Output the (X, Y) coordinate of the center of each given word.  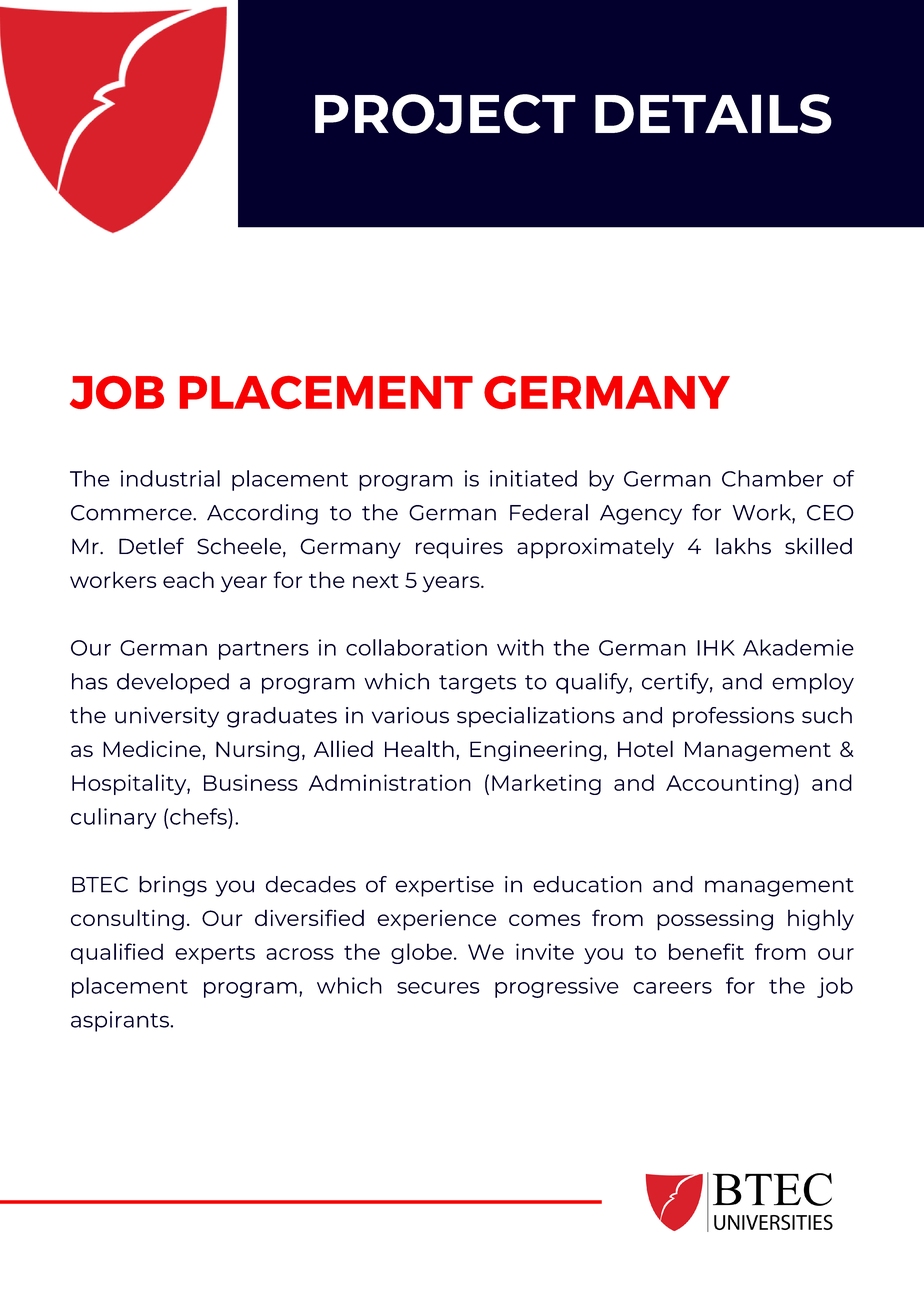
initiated (533, 478)
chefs (199, 816)
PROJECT (445, 114)
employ (813, 683)
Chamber (772, 478)
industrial (170, 478)
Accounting (729, 784)
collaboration (416, 647)
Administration (390, 782)
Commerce (132, 513)
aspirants (121, 1021)
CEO (830, 513)
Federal (549, 512)
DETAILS (713, 114)
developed (173, 683)
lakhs (743, 546)
